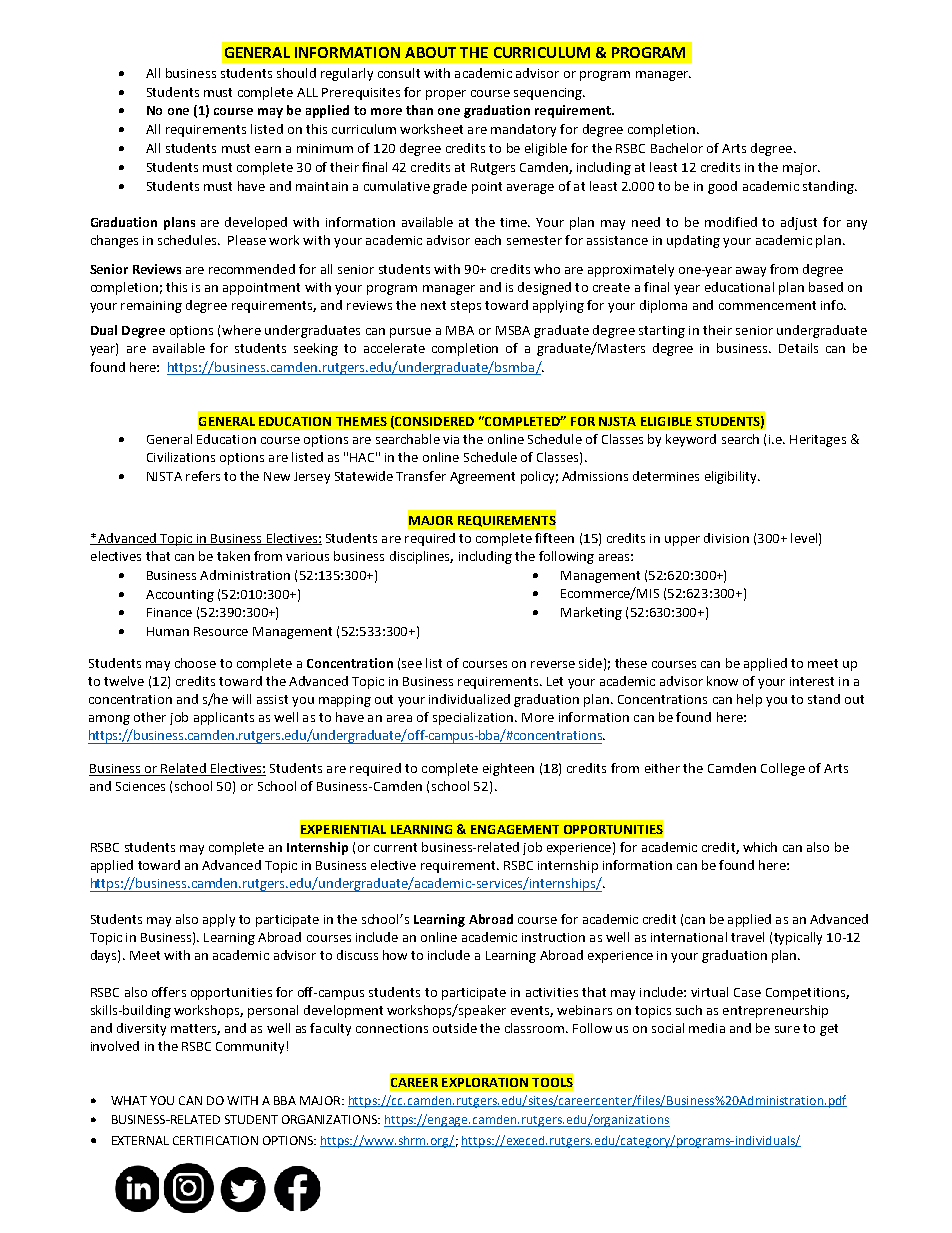 This image has height=1233, width=952. What do you see at coordinates (553, 937) in the image?
I see `instruction` at bounding box center [553, 937].
